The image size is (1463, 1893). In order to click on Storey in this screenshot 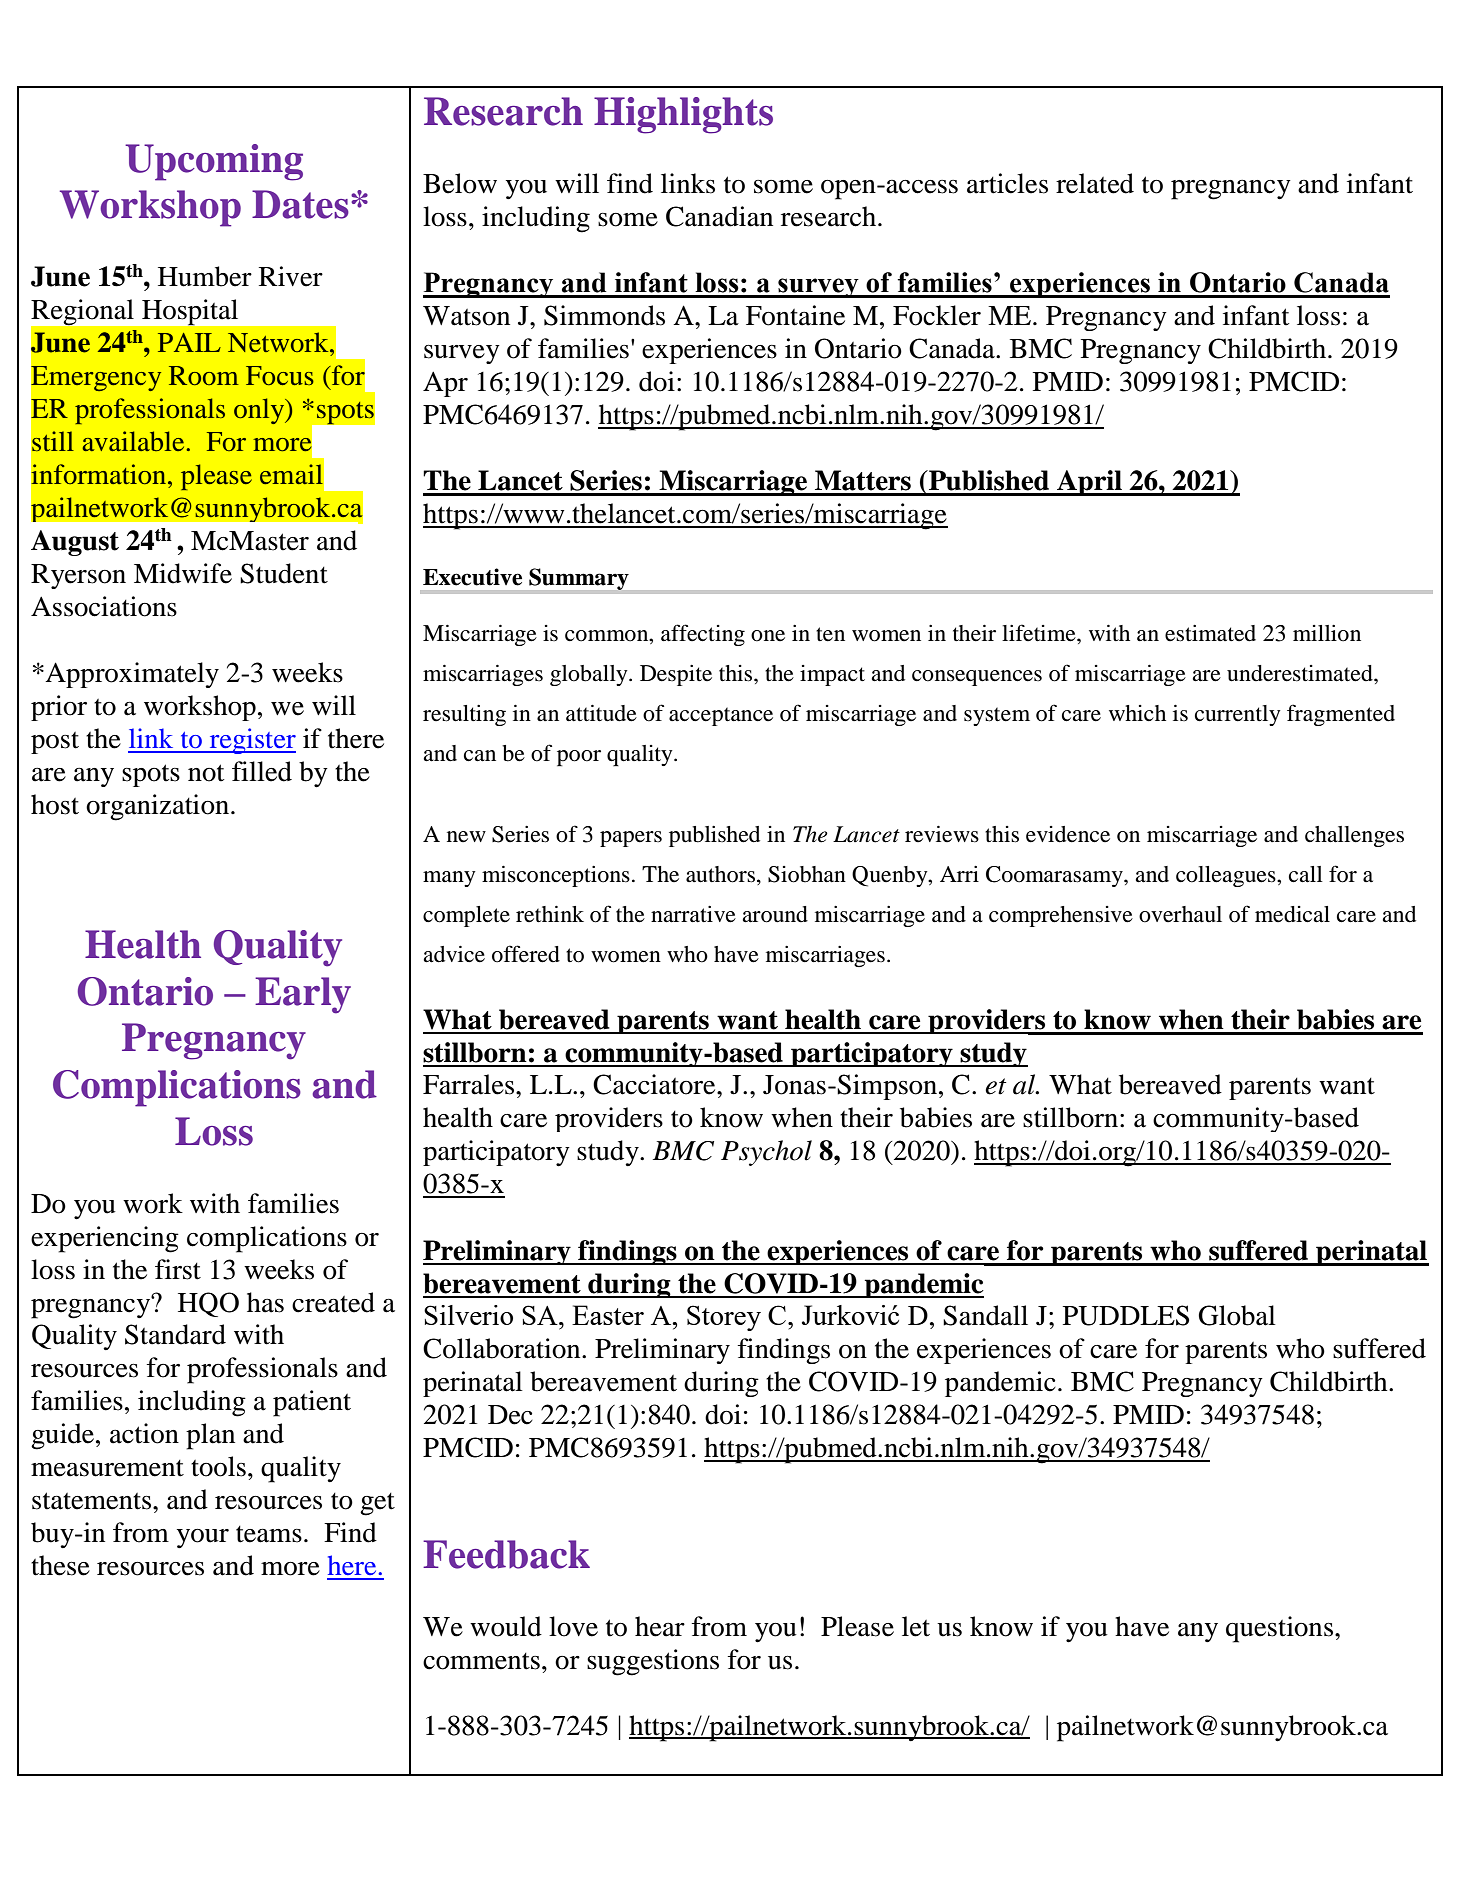, I will do `click(724, 1318)`.
